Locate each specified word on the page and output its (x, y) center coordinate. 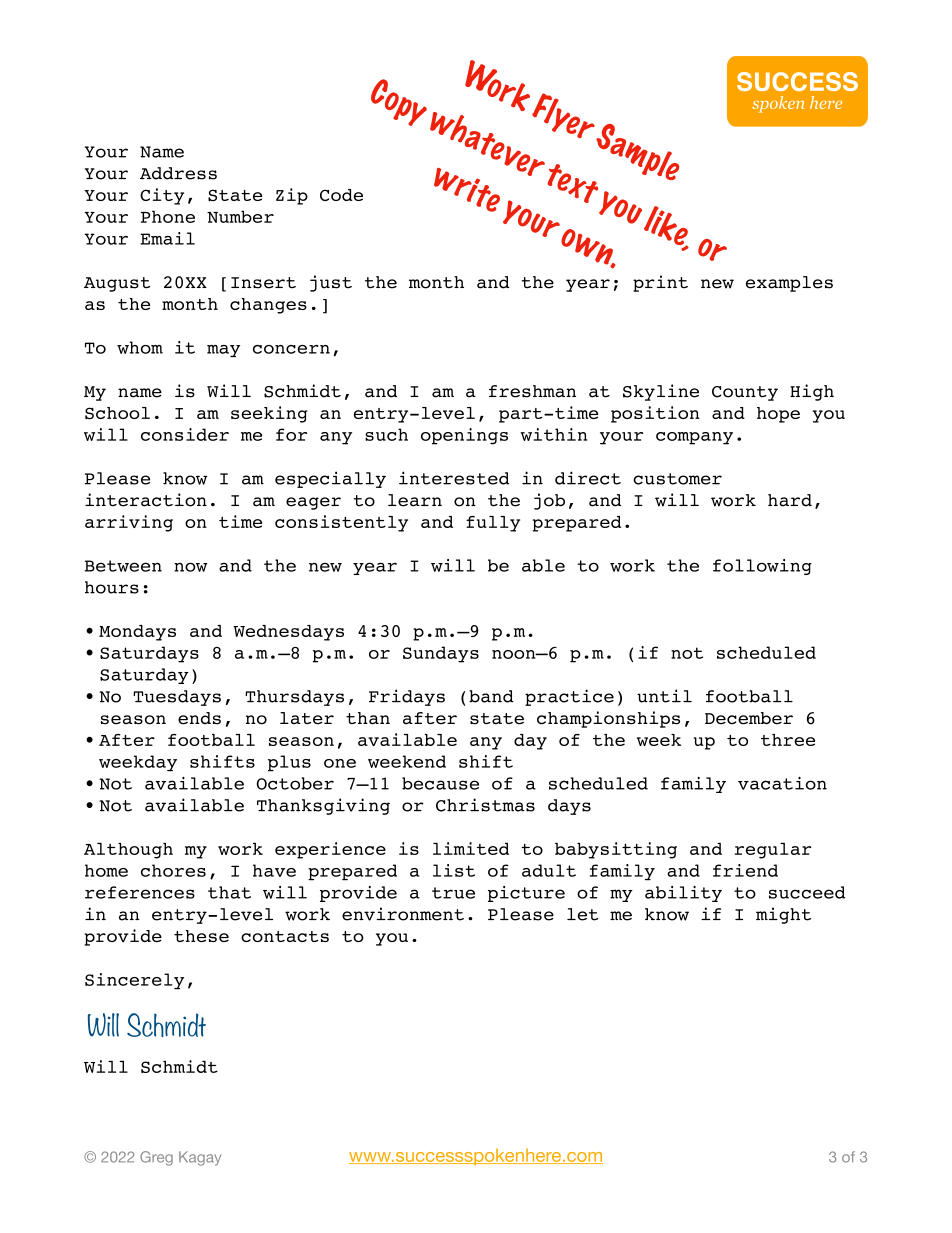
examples (789, 284)
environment (403, 914)
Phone (168, 216)
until (664, 696)
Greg (156, 1158)
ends (199, 718)
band (491, 696)
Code (341, 195)
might (783, 915)
